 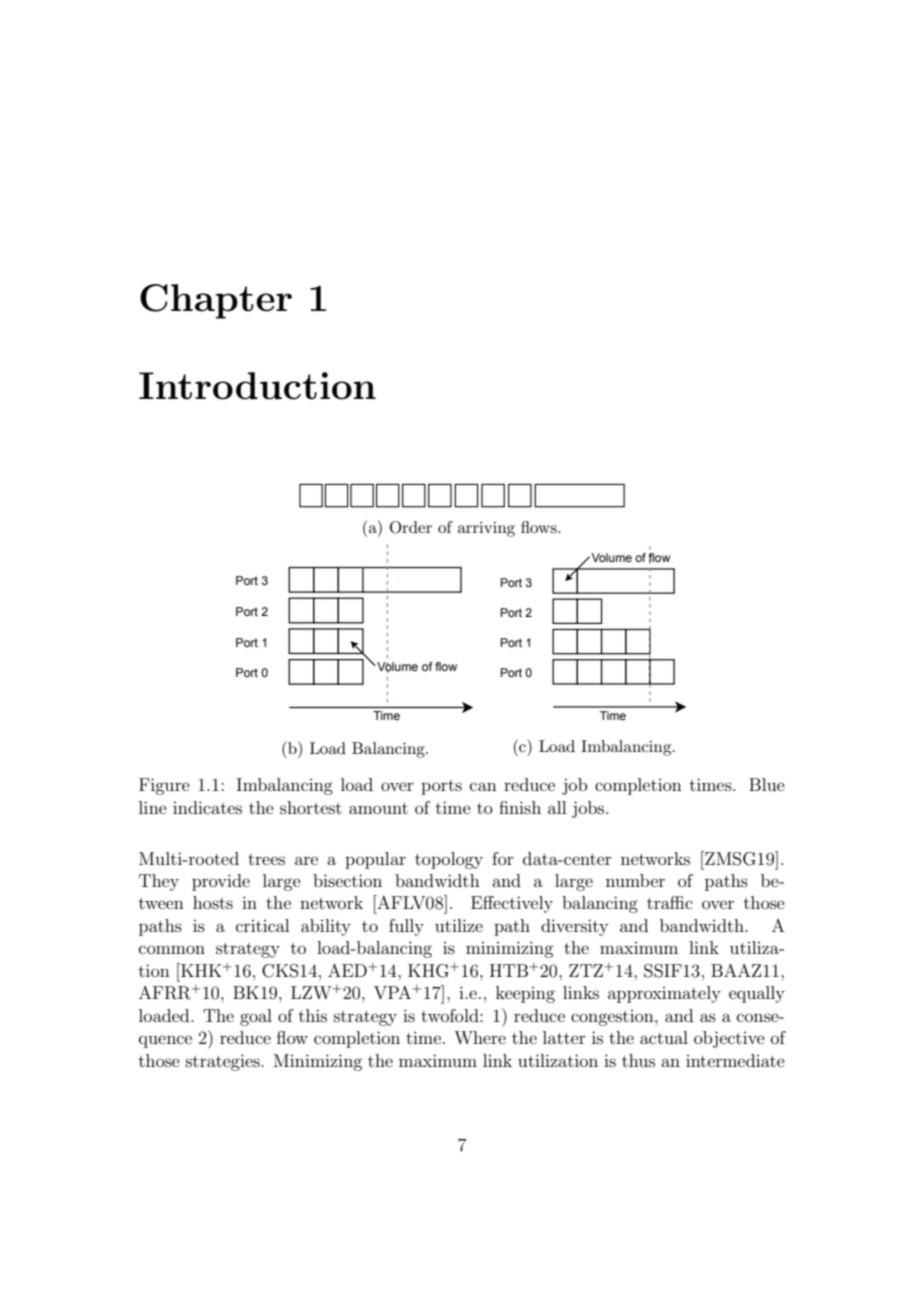 What do you see at coordinates (767, 784) in the page?
I see `Blue` at bounding box center [767, 784].
